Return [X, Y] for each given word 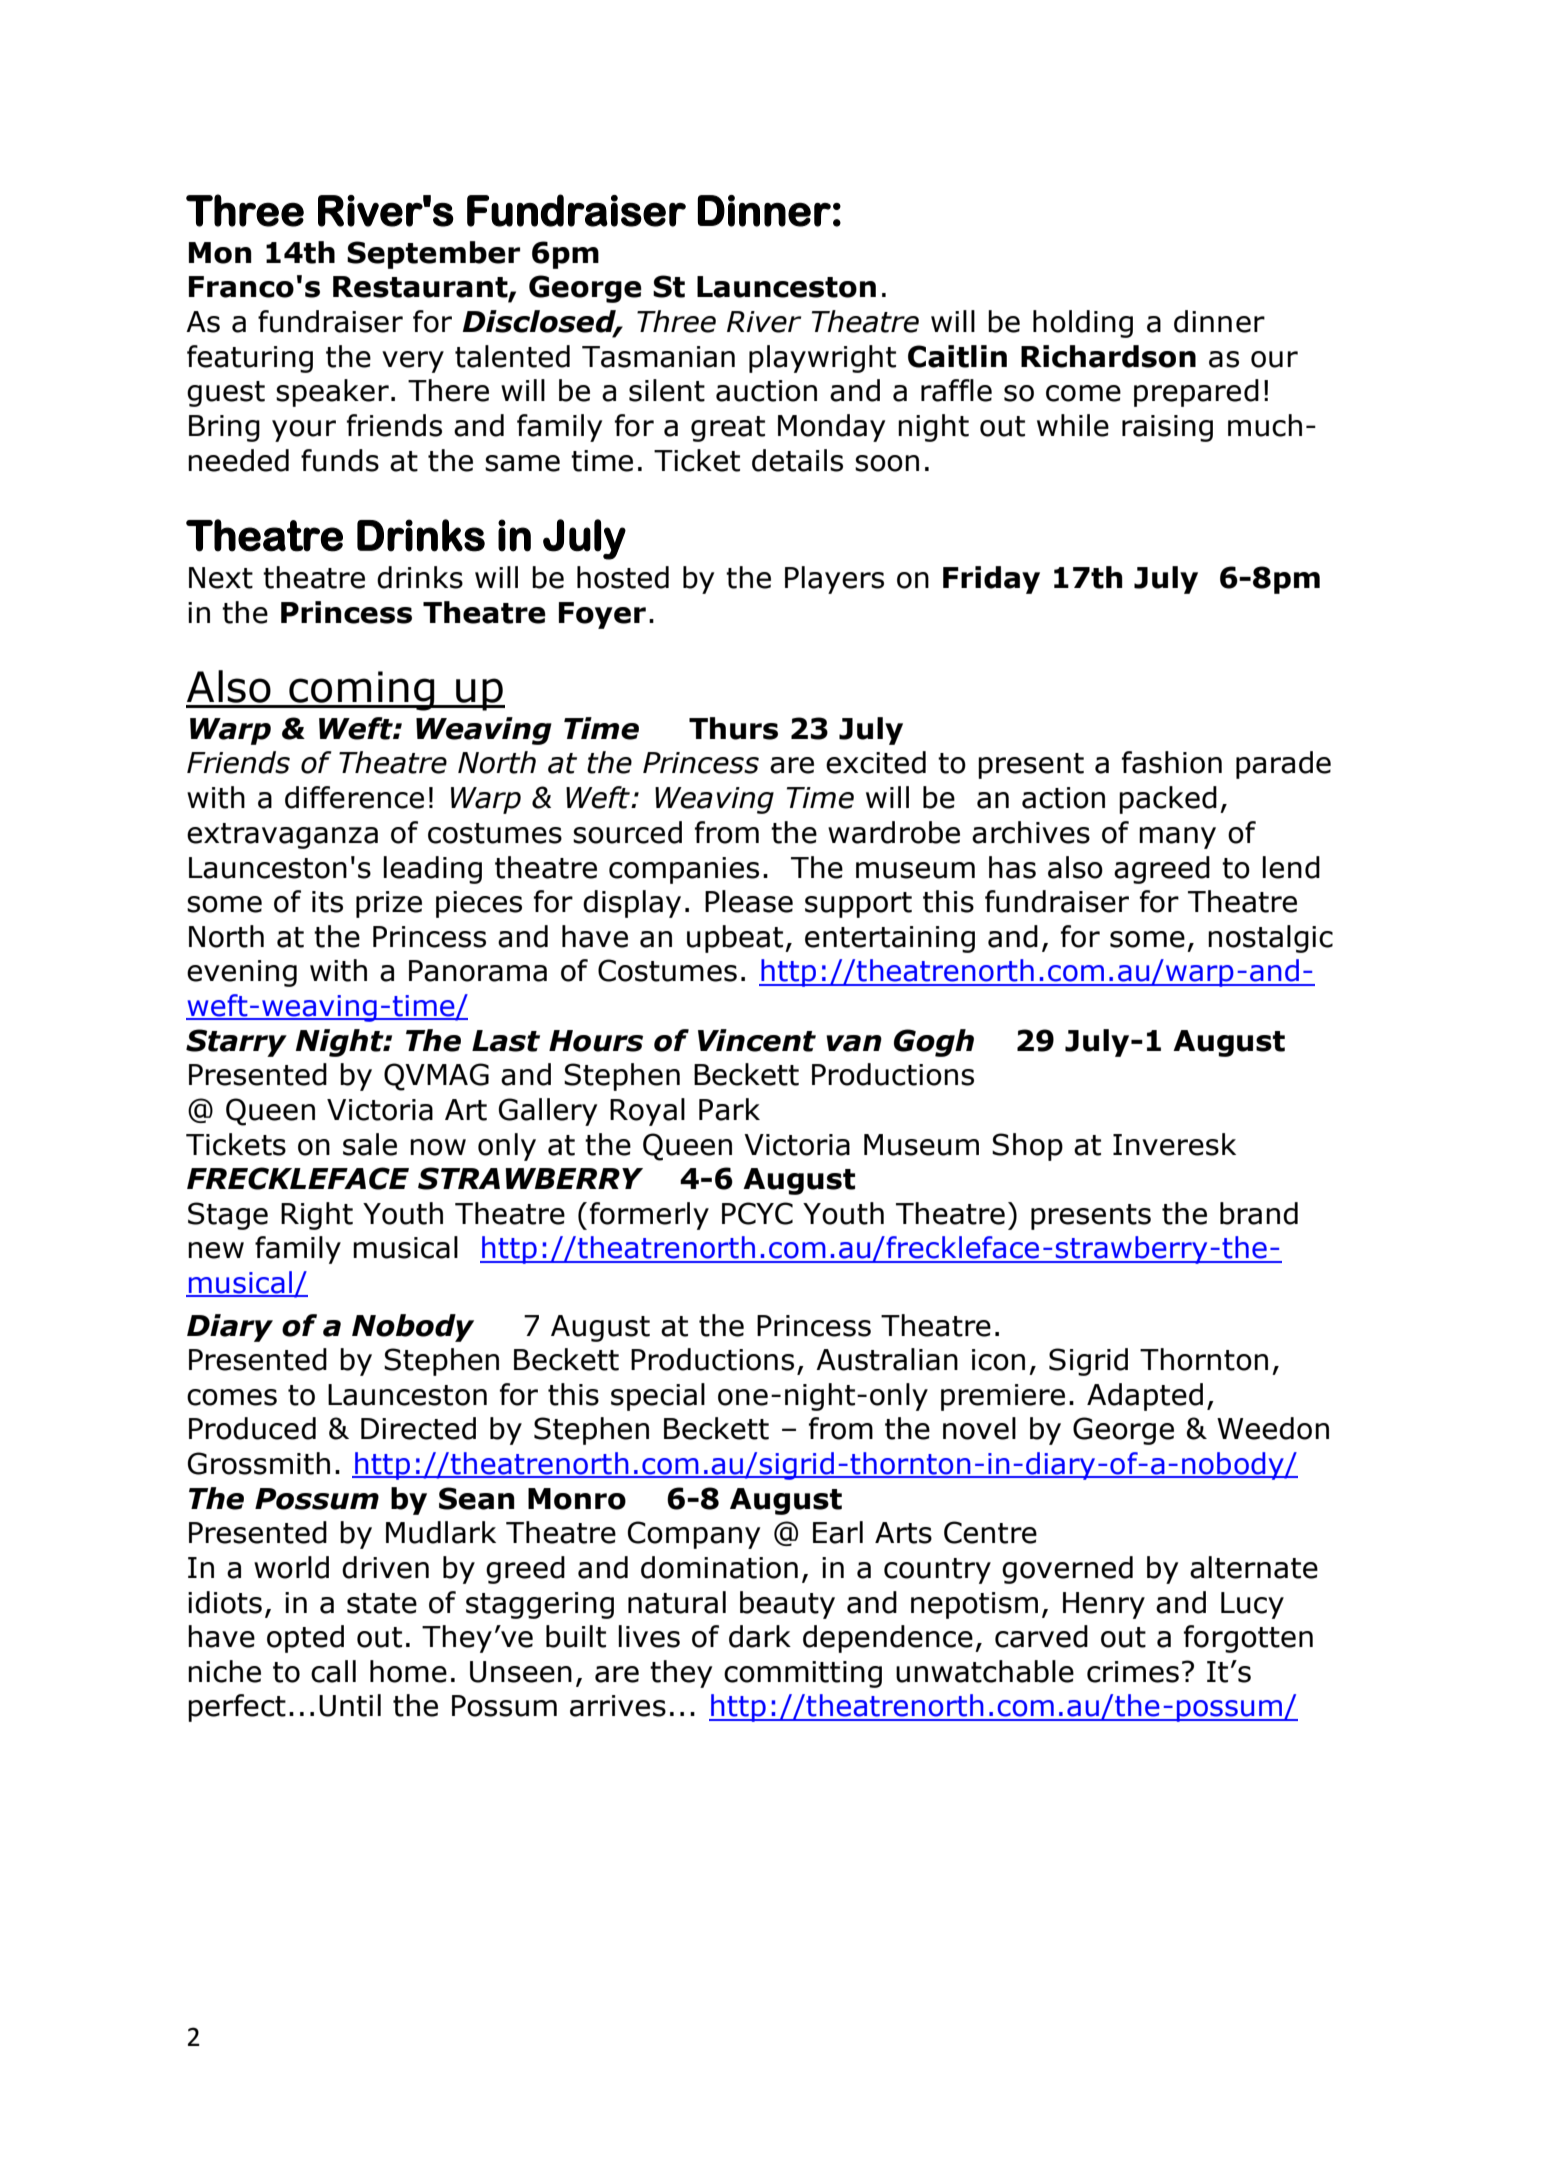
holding [1083, 324]
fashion [1172, 762]
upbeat [736, 939]
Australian [887, 1359]
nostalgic [1270, 939]
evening [242, 973]
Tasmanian [658, 357]
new [216, 1250]
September [433, 255]
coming [362, 691]
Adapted [1145, 1397]
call [333, 1671]
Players [834, 580]
